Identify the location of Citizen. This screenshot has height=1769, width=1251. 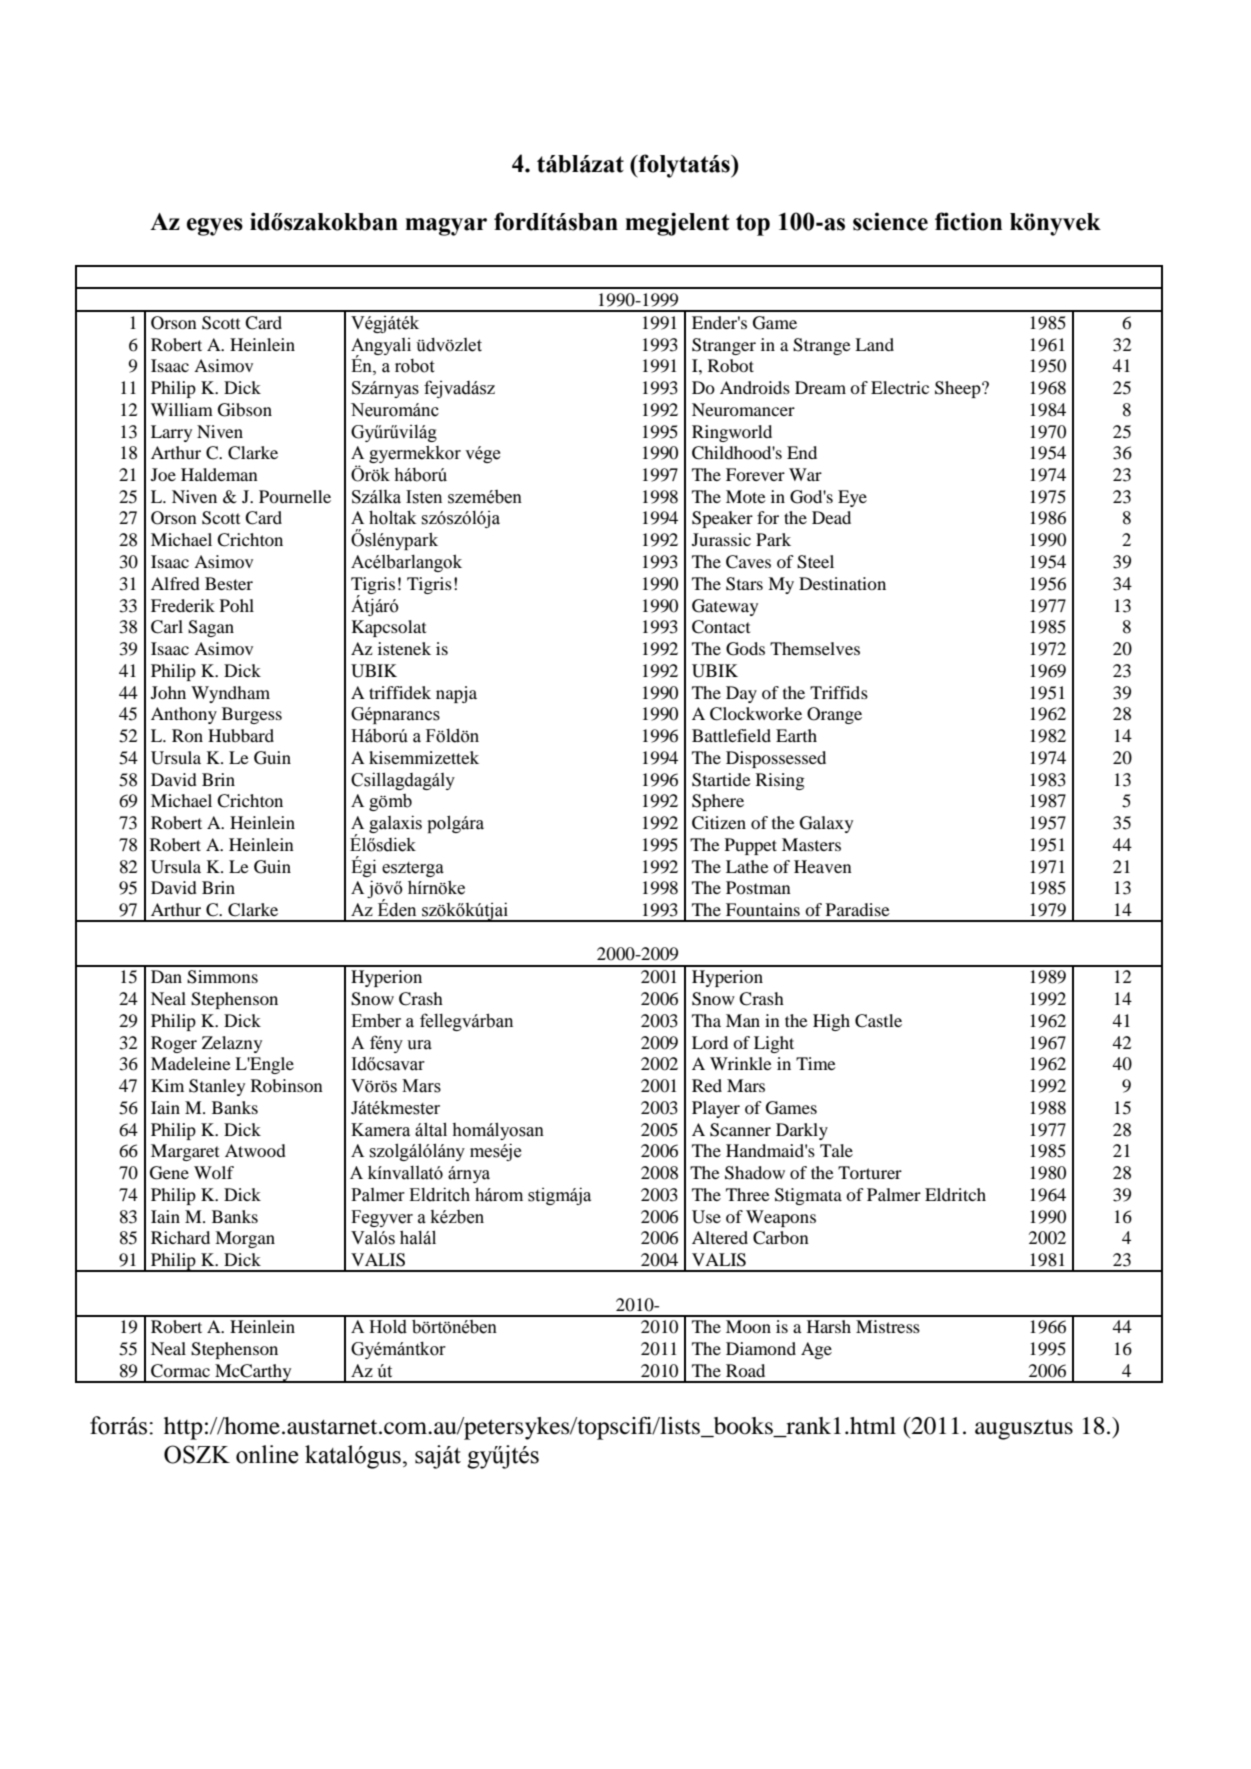
(719, 823).
